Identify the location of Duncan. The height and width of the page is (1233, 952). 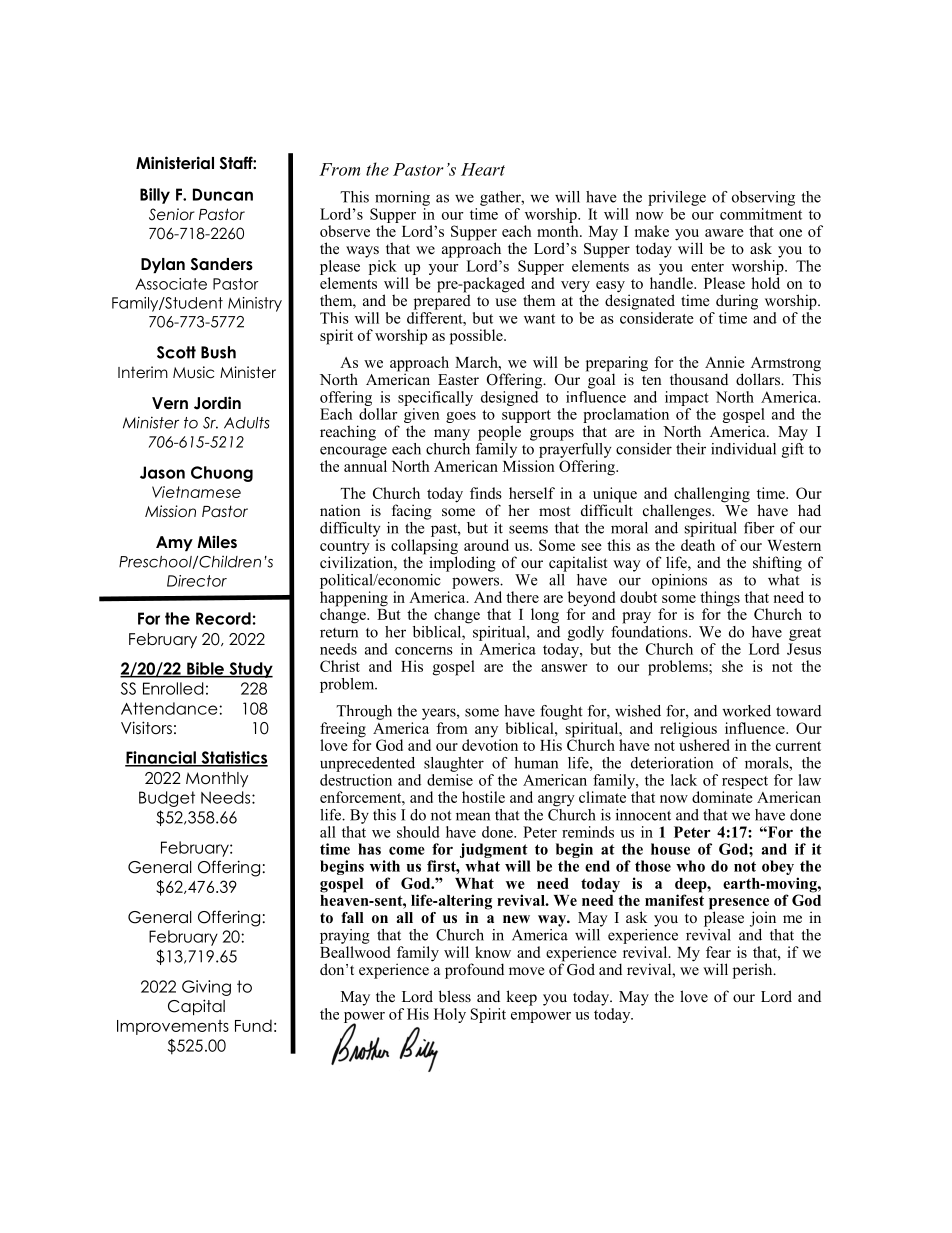
(223, 194).
